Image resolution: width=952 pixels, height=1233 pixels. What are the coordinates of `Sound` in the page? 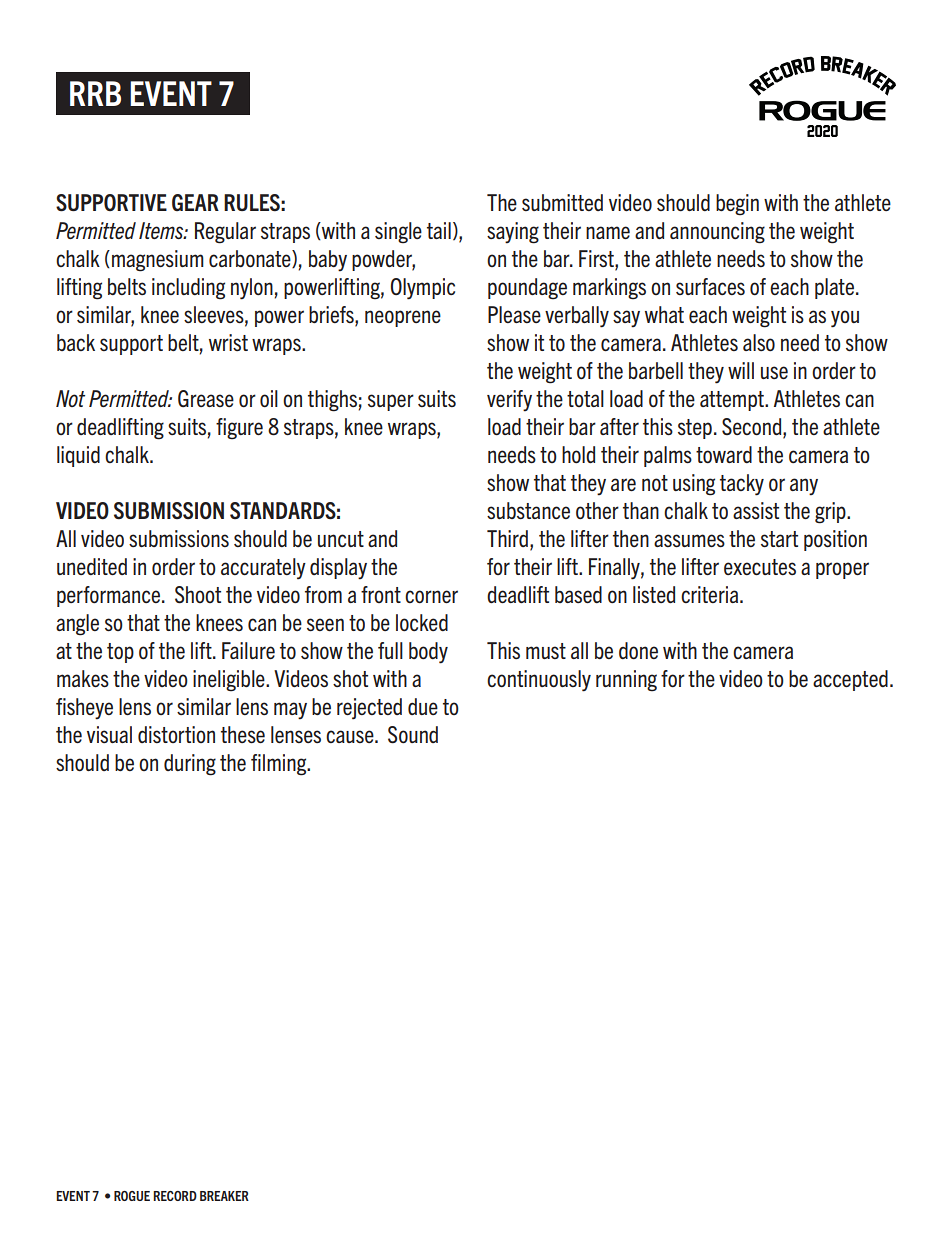 It's located at (413, 735).
